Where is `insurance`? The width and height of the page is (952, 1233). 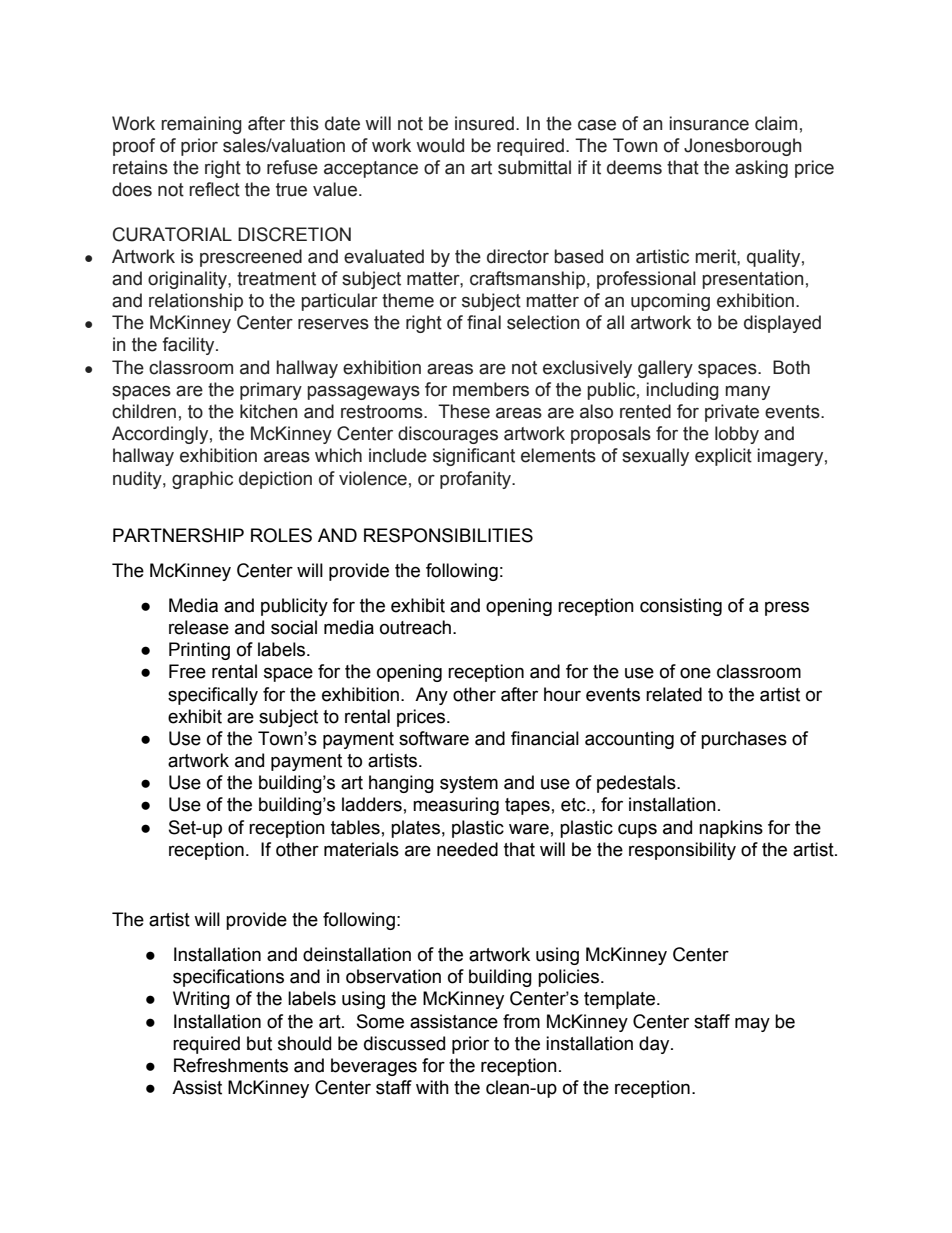 insurance is located at coordinates (709, 123).
